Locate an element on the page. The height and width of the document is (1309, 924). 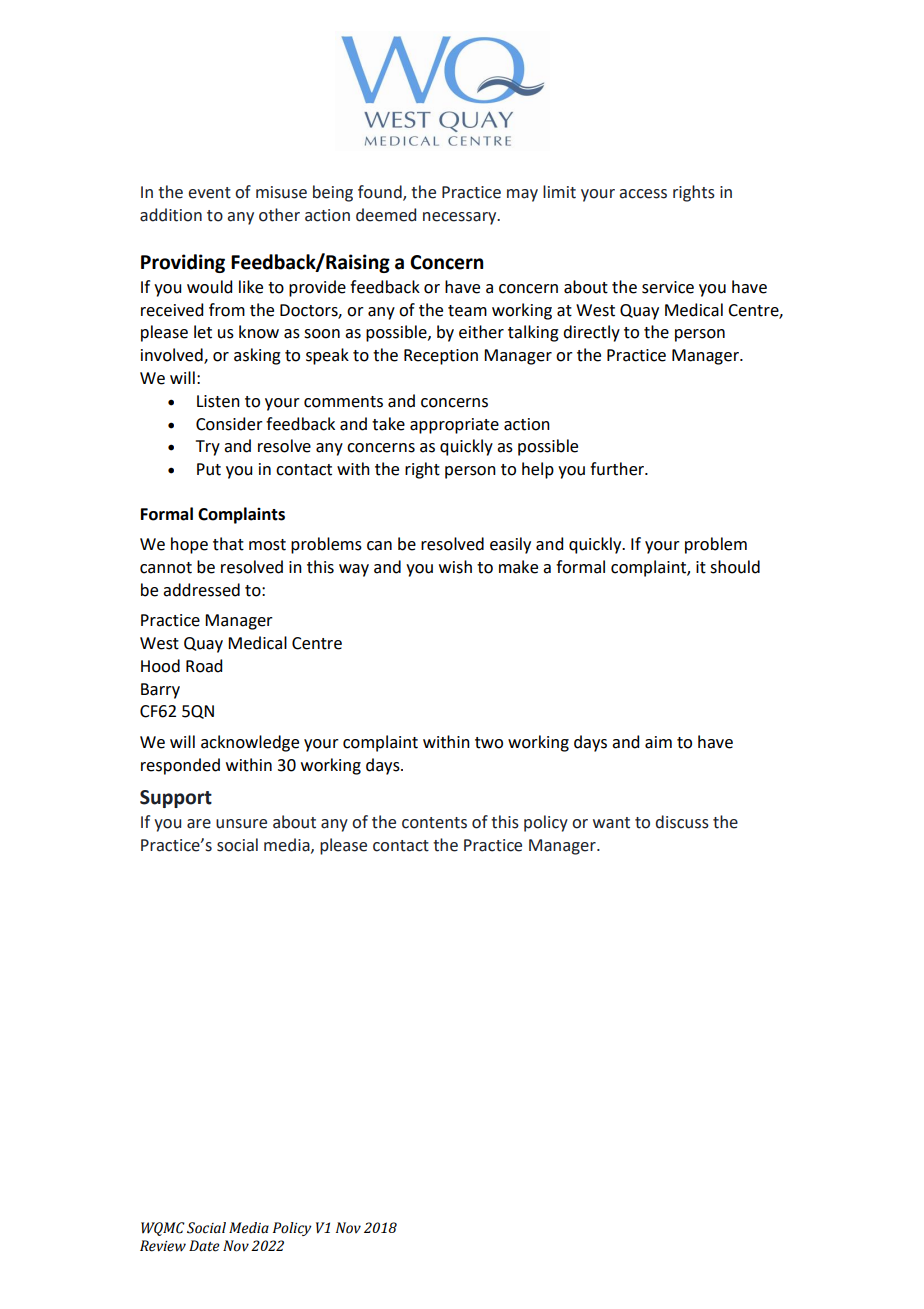
discuss is located at coordinates (682, 822).
